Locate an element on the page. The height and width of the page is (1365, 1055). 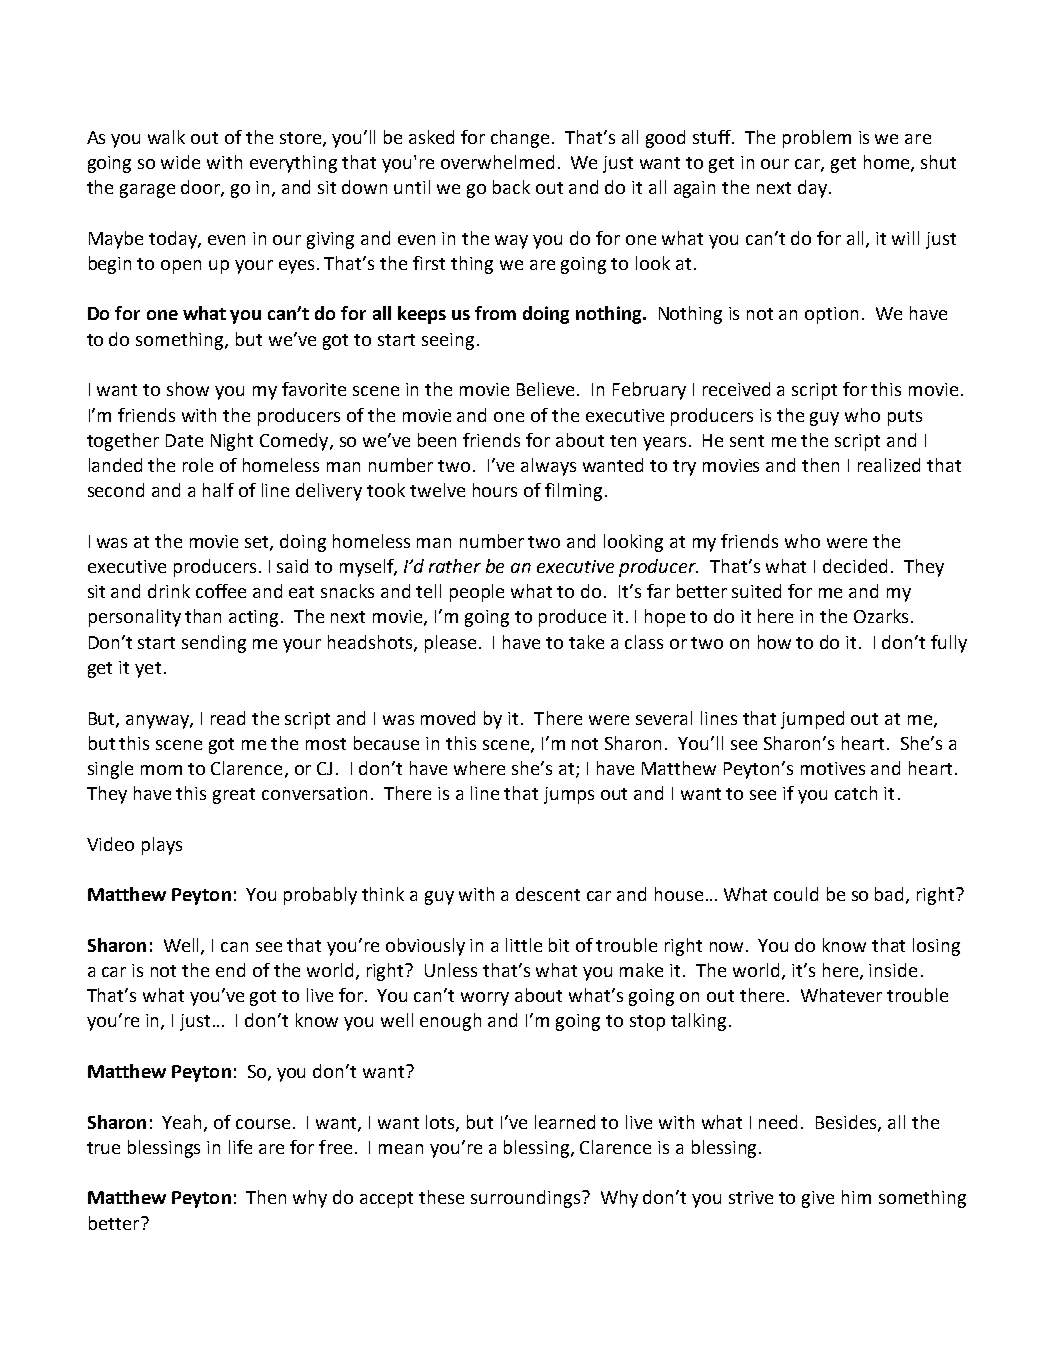
wide is located at coordinates (180, 162).
